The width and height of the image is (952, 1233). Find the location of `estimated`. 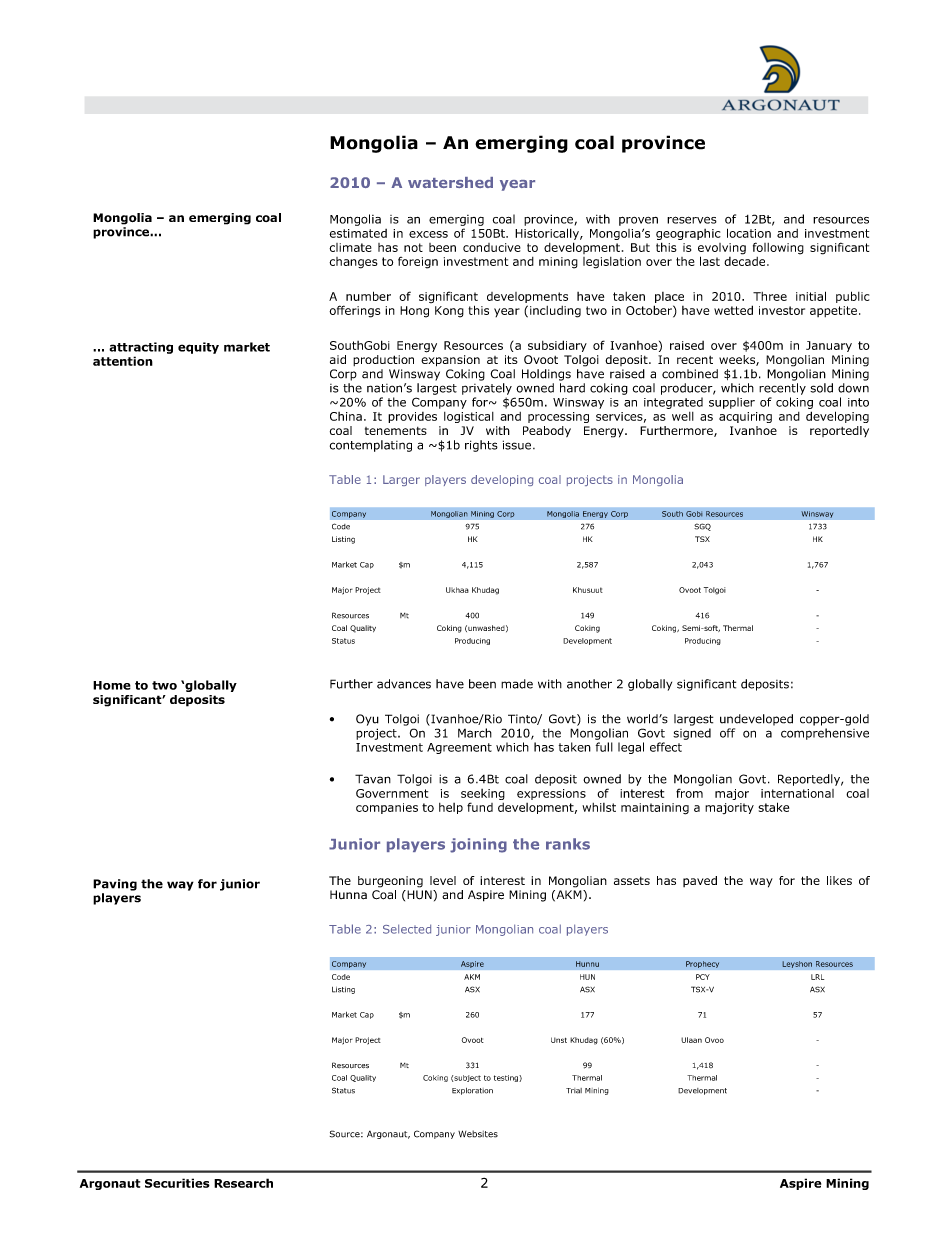

estimated is located at coordinates (358, 233).
